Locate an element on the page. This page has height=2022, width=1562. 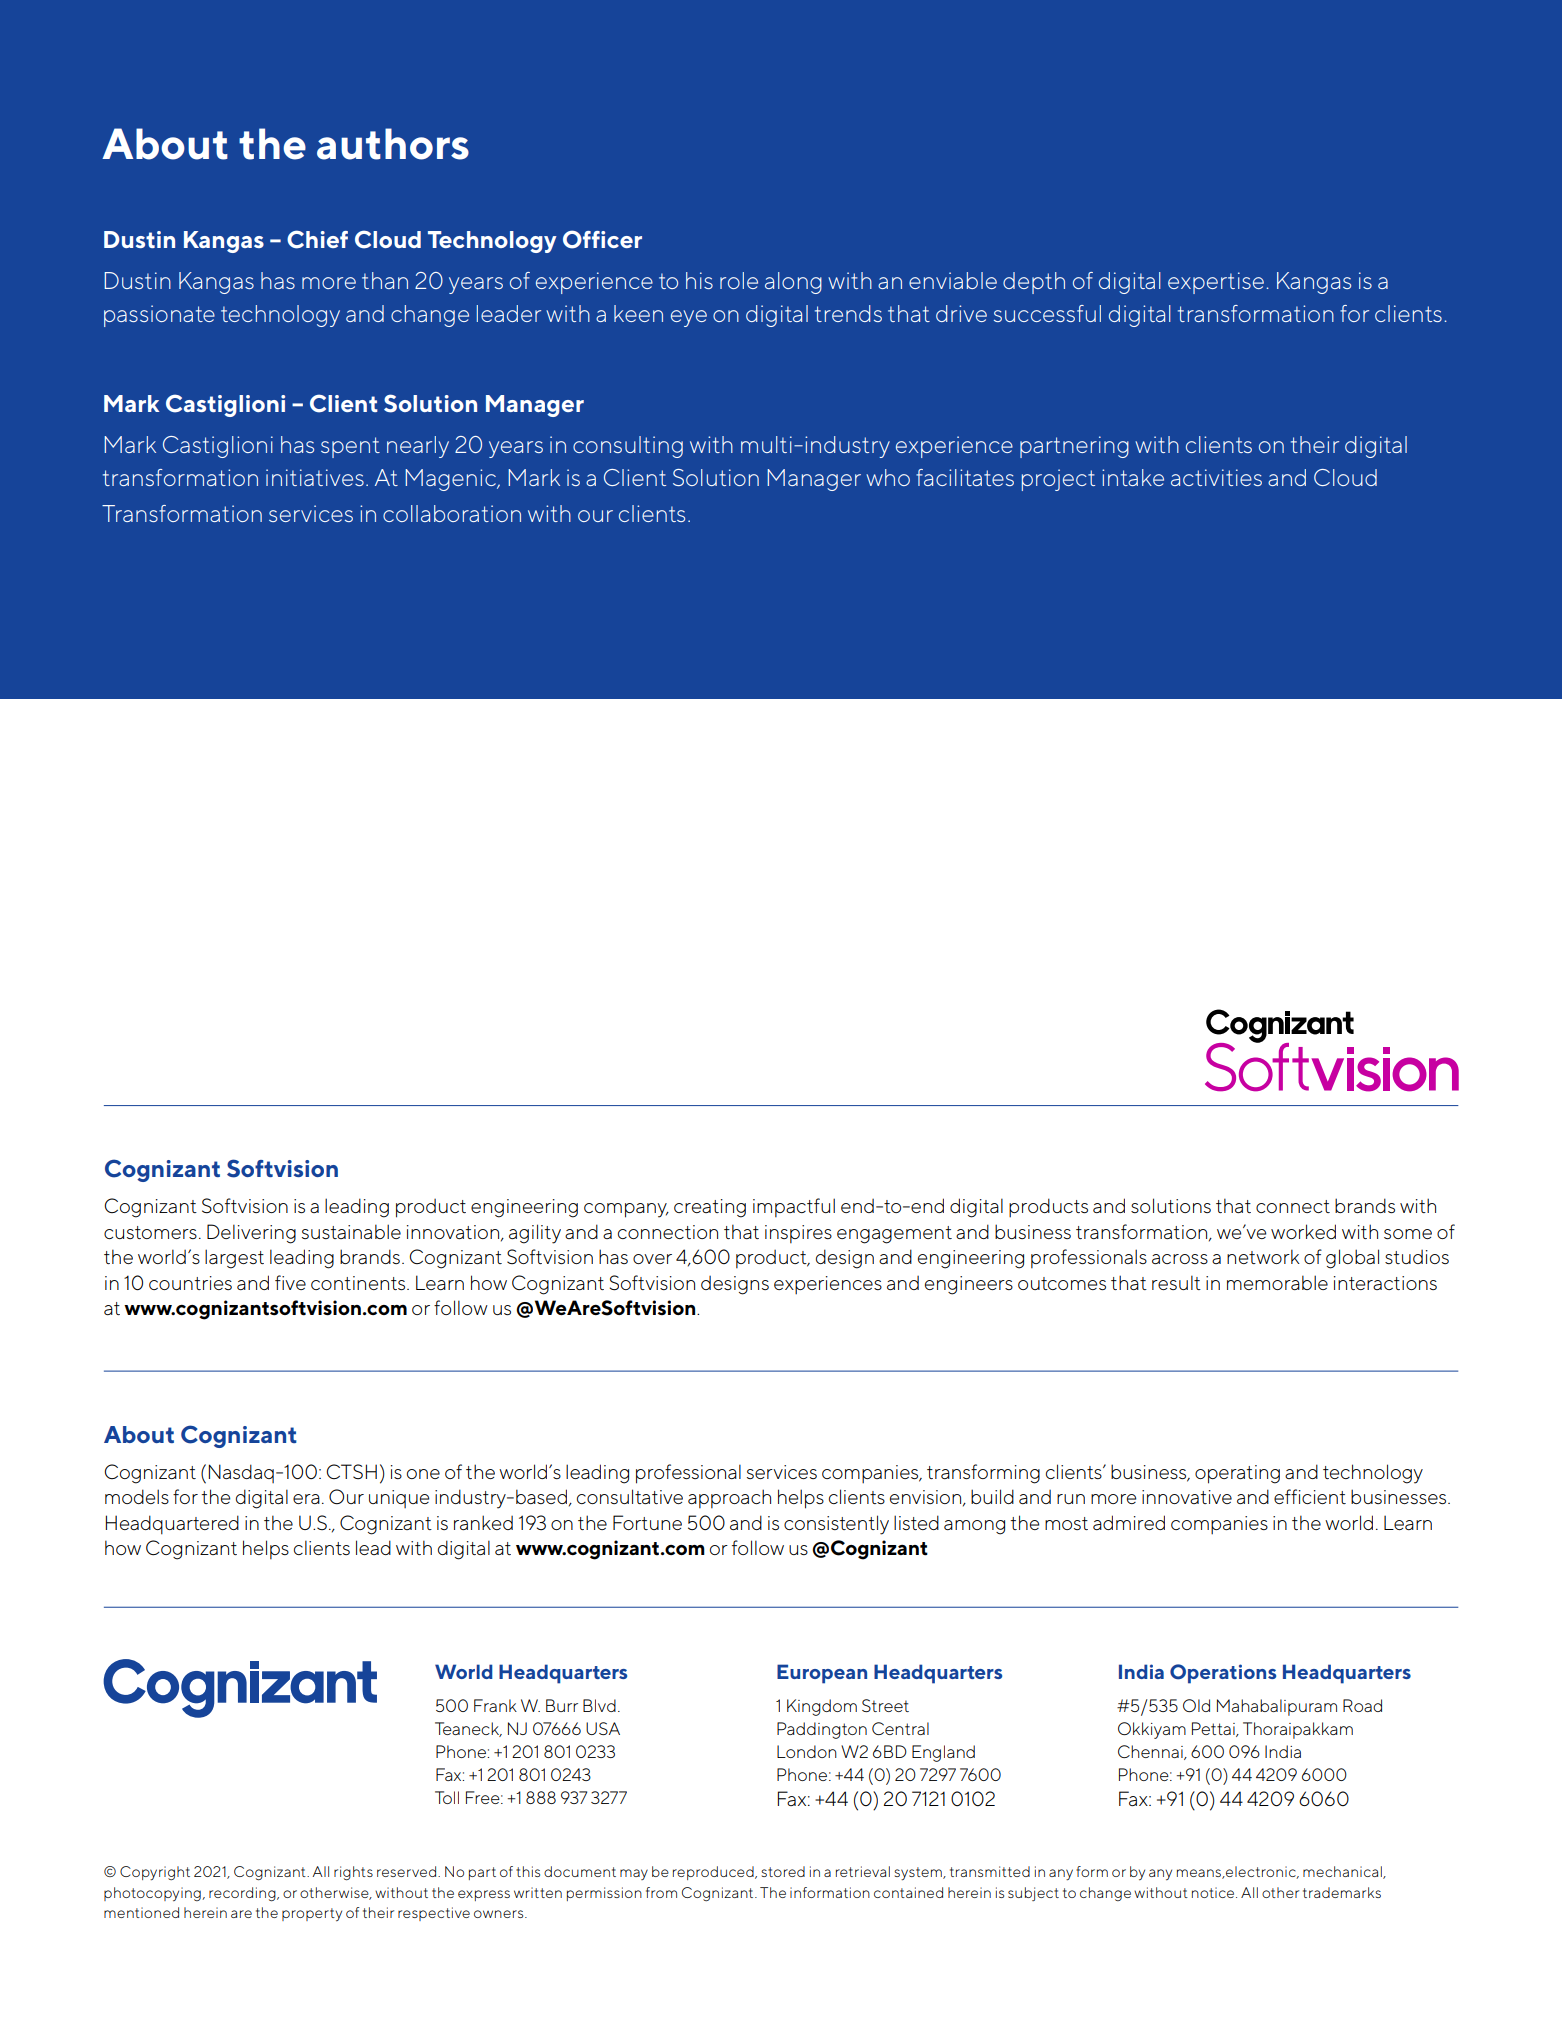
expertise is located at coordinates (1216, 283).
